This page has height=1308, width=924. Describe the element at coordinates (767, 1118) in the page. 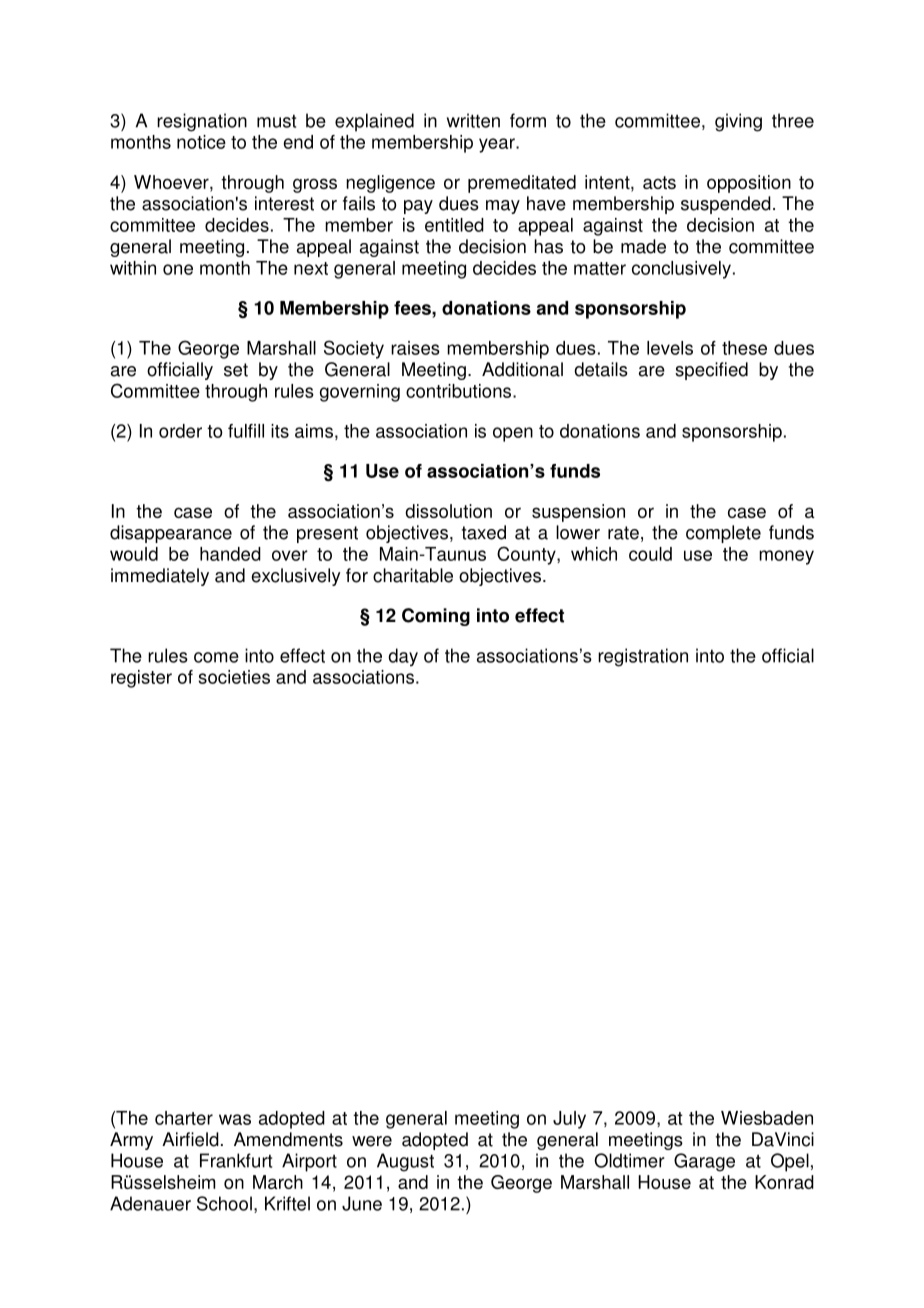

I see `Wiesbaden` at that location.
